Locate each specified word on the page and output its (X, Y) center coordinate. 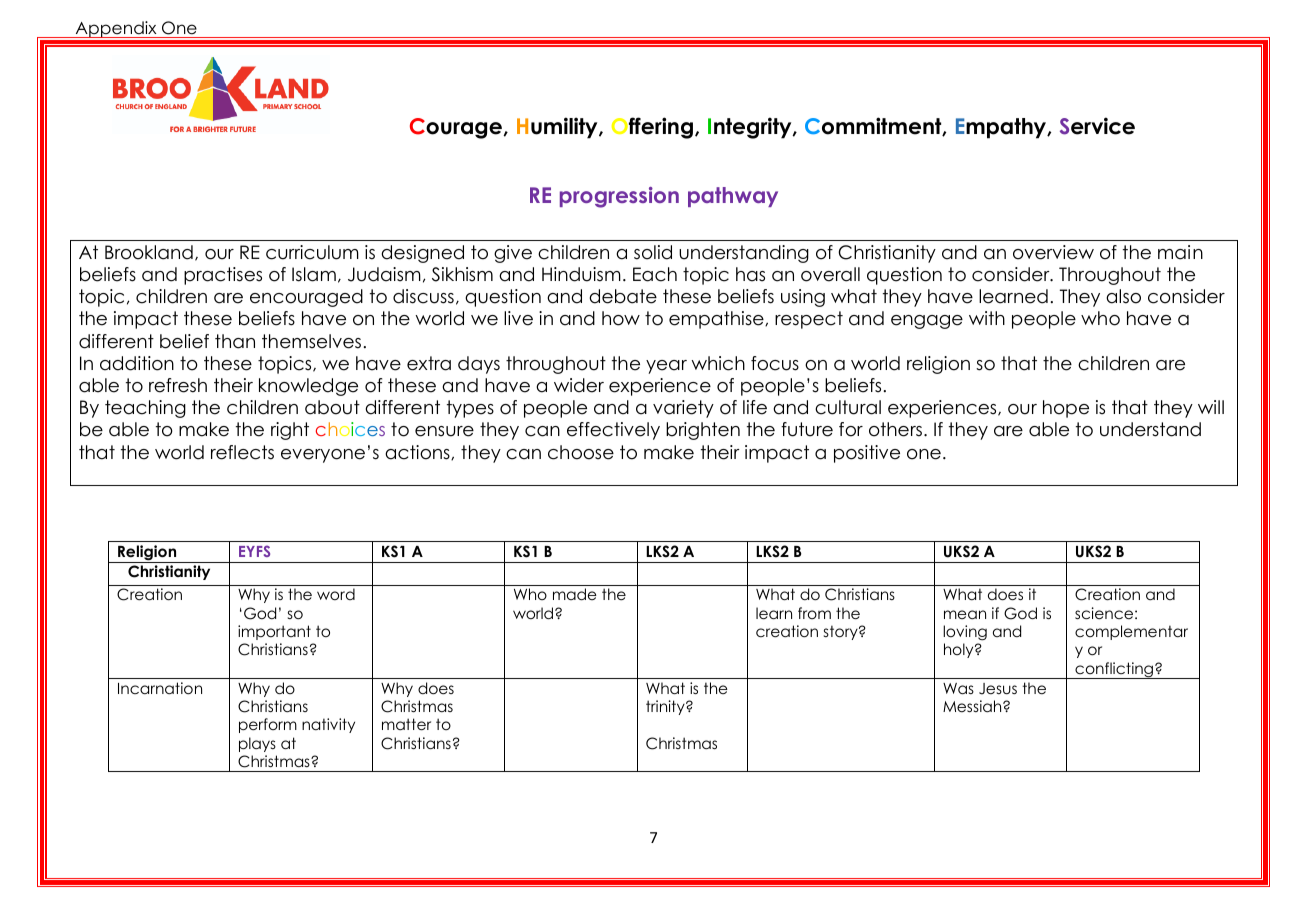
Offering (652, 128)
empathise (717, 320)
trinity (666, 707)
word (336, 594)
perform (268, 725)
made (575, 594)
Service (1097, 126)
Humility (558, 128)
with (987, 318)
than (235, 341)
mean (965, 614)
